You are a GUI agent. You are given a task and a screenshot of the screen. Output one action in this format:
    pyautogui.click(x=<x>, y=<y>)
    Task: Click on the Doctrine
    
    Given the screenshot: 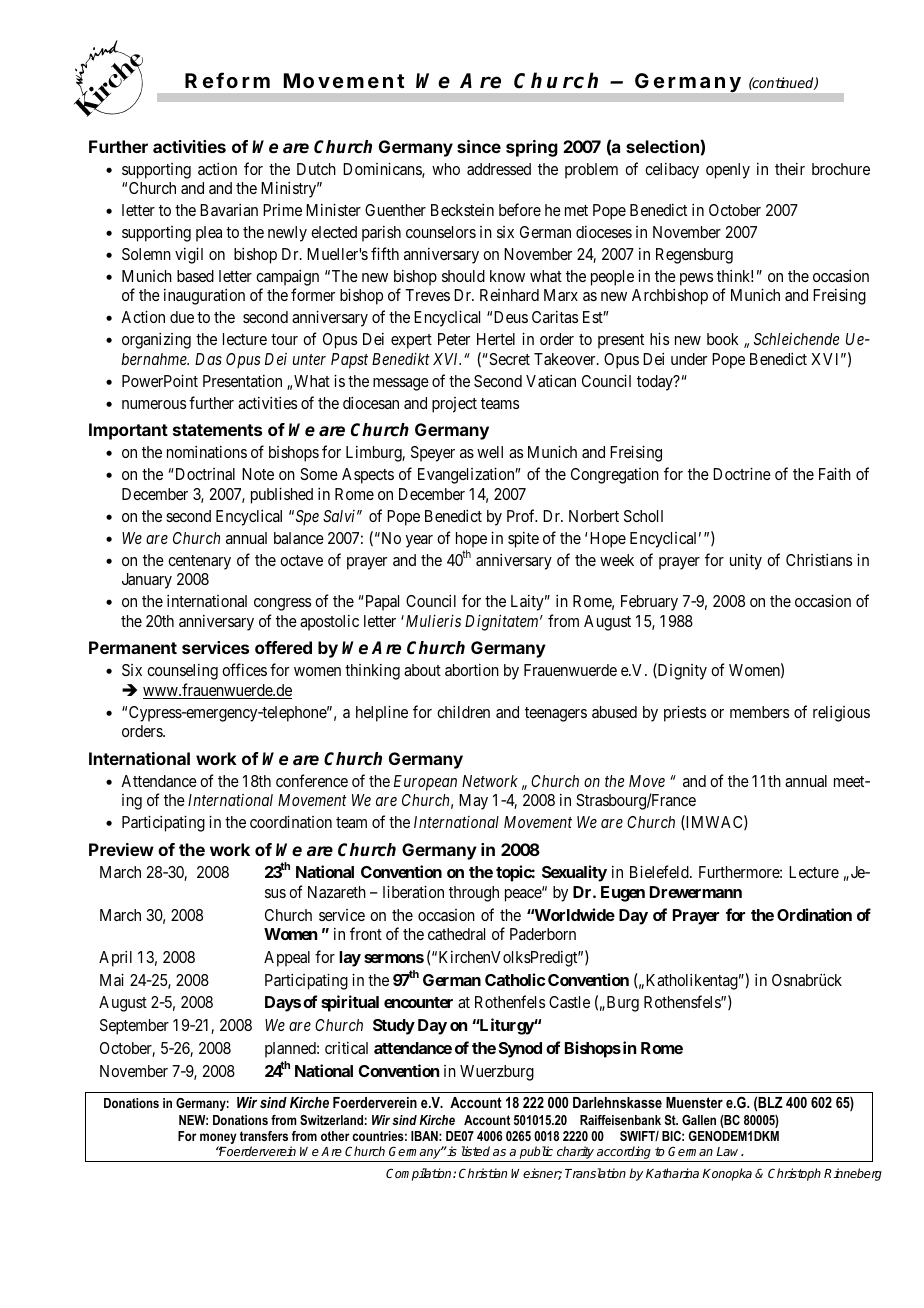 What is the action you would take?
    pyautogui.click(x=742, y=473)
